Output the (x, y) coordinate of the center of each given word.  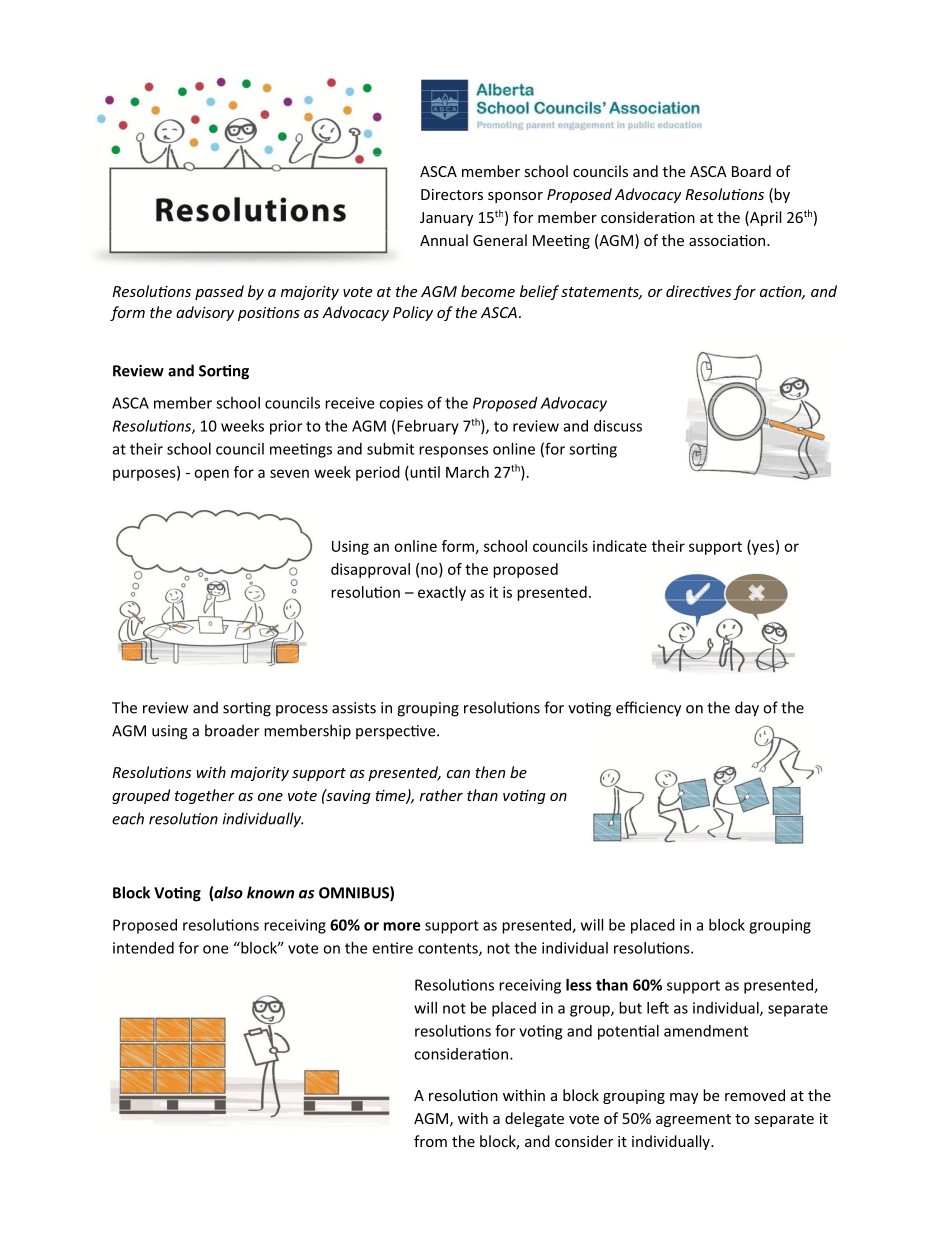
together (205, 796)
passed (219, 292)
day (747, 709)
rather (441, 795)
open (211, 475)
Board (751, 171)
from (430, 1141)
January (446, 219)
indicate (620, 546)
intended (143, 948)
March (467, 472)
